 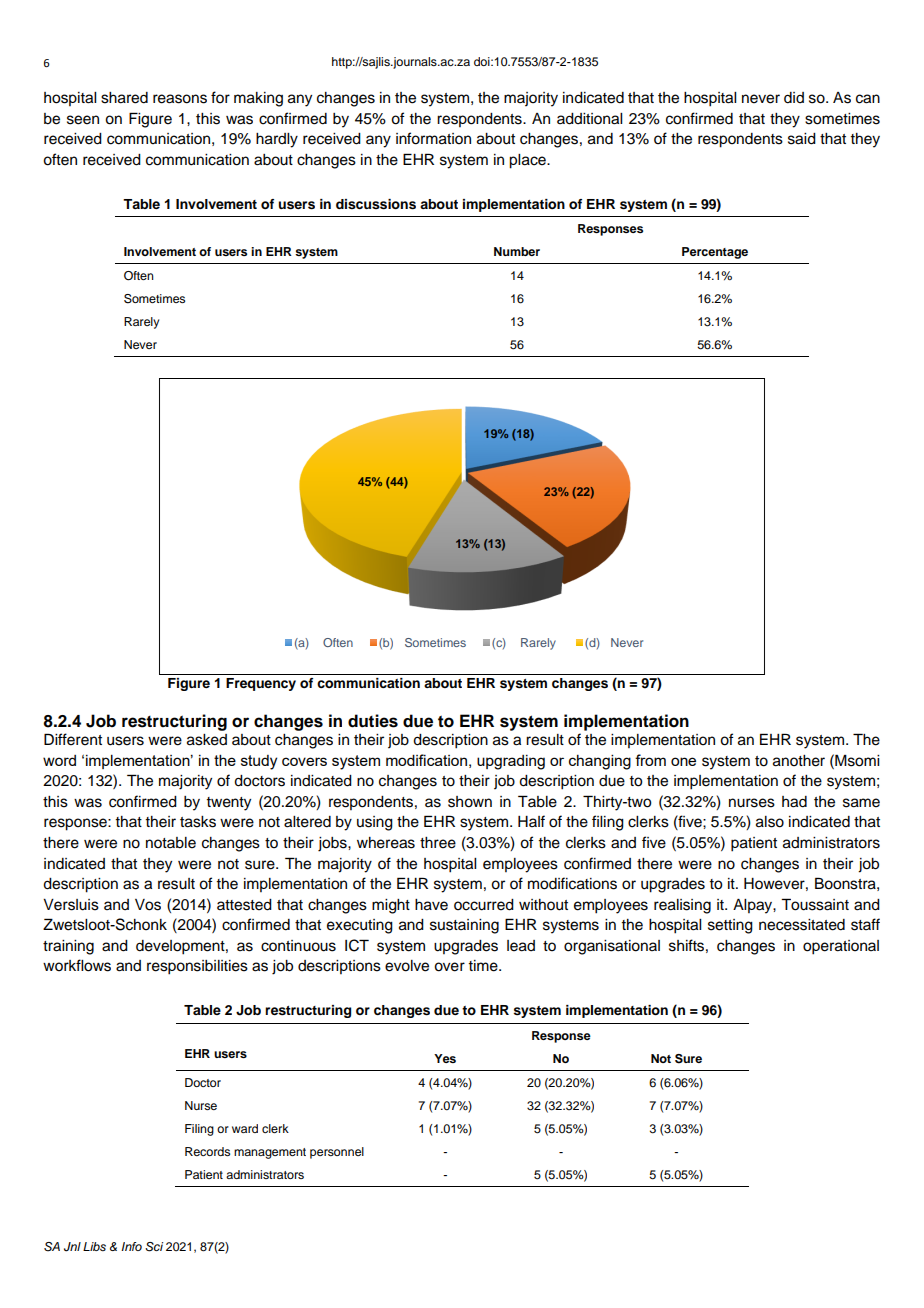 I want to click on tasks, so click(x=198, y=822).
